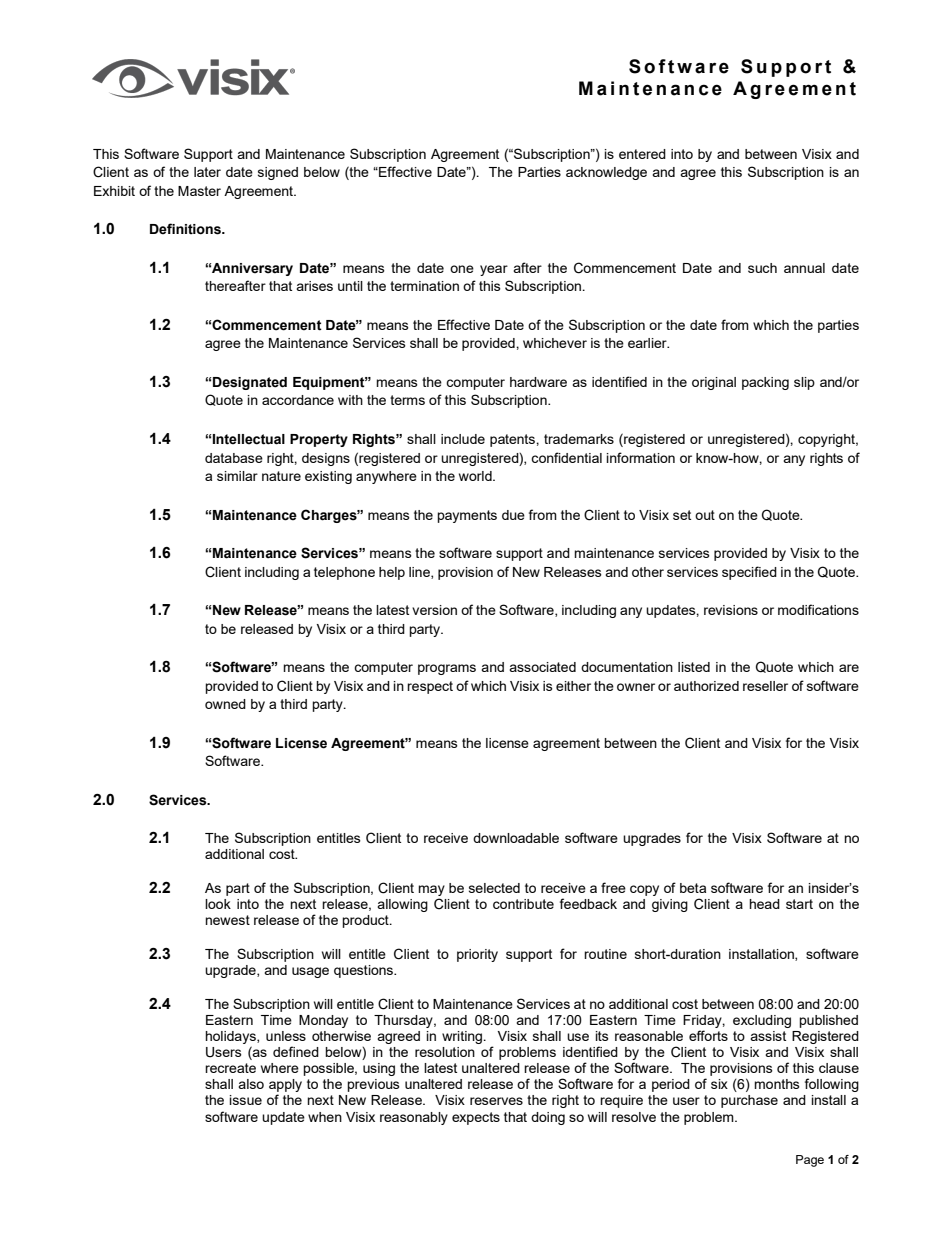  Describe the element at coordinates (693, 888) in the image. I see `beta` at that location.
